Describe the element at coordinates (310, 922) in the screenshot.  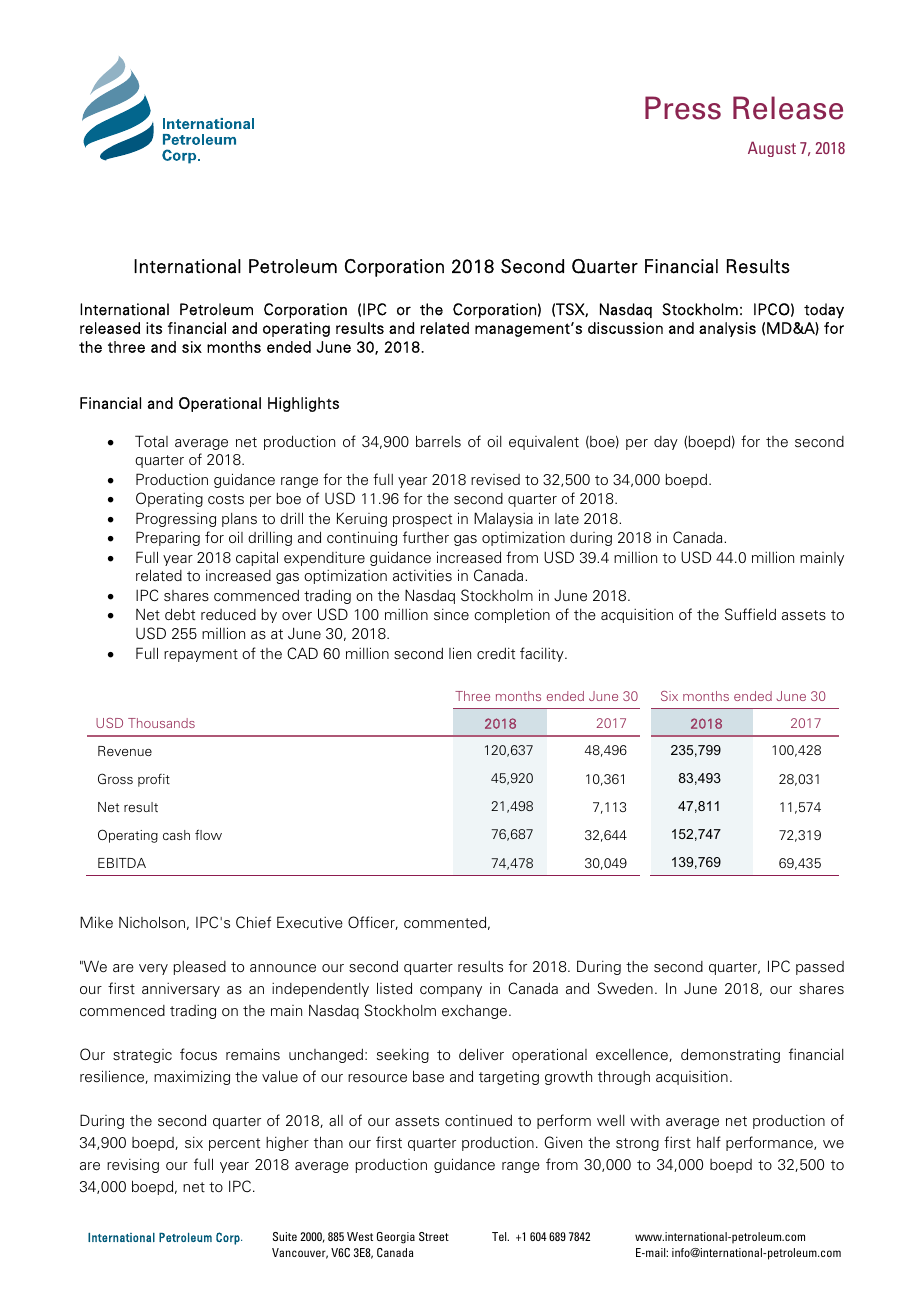
I see `Executive` at that location.
